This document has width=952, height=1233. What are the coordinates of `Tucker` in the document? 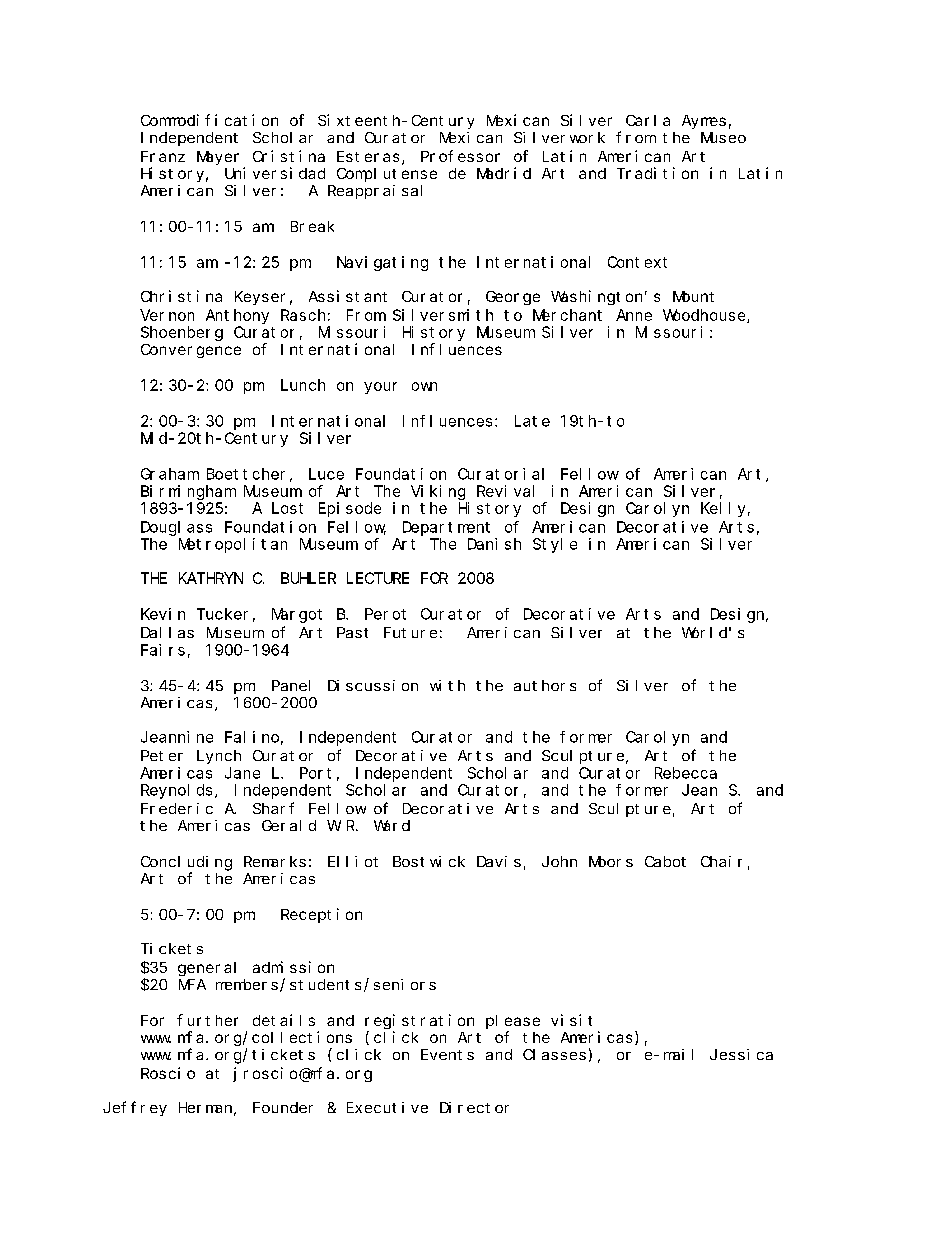 It's located at (222, 614).
